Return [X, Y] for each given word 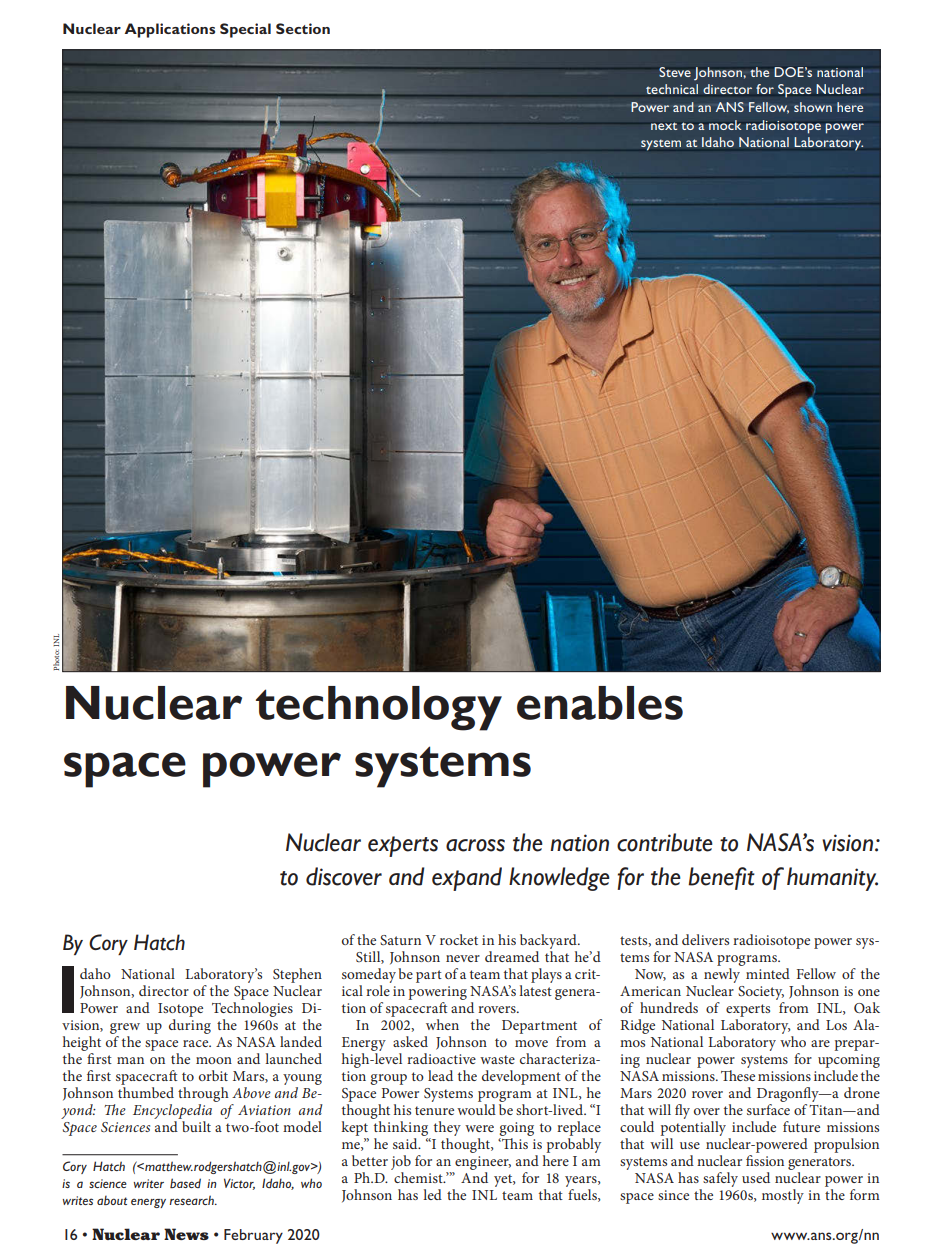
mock [725, 125]
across [475, 845]
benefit [721, 878]
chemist [419, 1177]
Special [245, 30]
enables [600, 703]
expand [467, 879]
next [664, 126]
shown [813, 107]
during [190, 1026]
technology [379, 708]
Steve [675, 72]
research [193, 1200]
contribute [665, 842]
